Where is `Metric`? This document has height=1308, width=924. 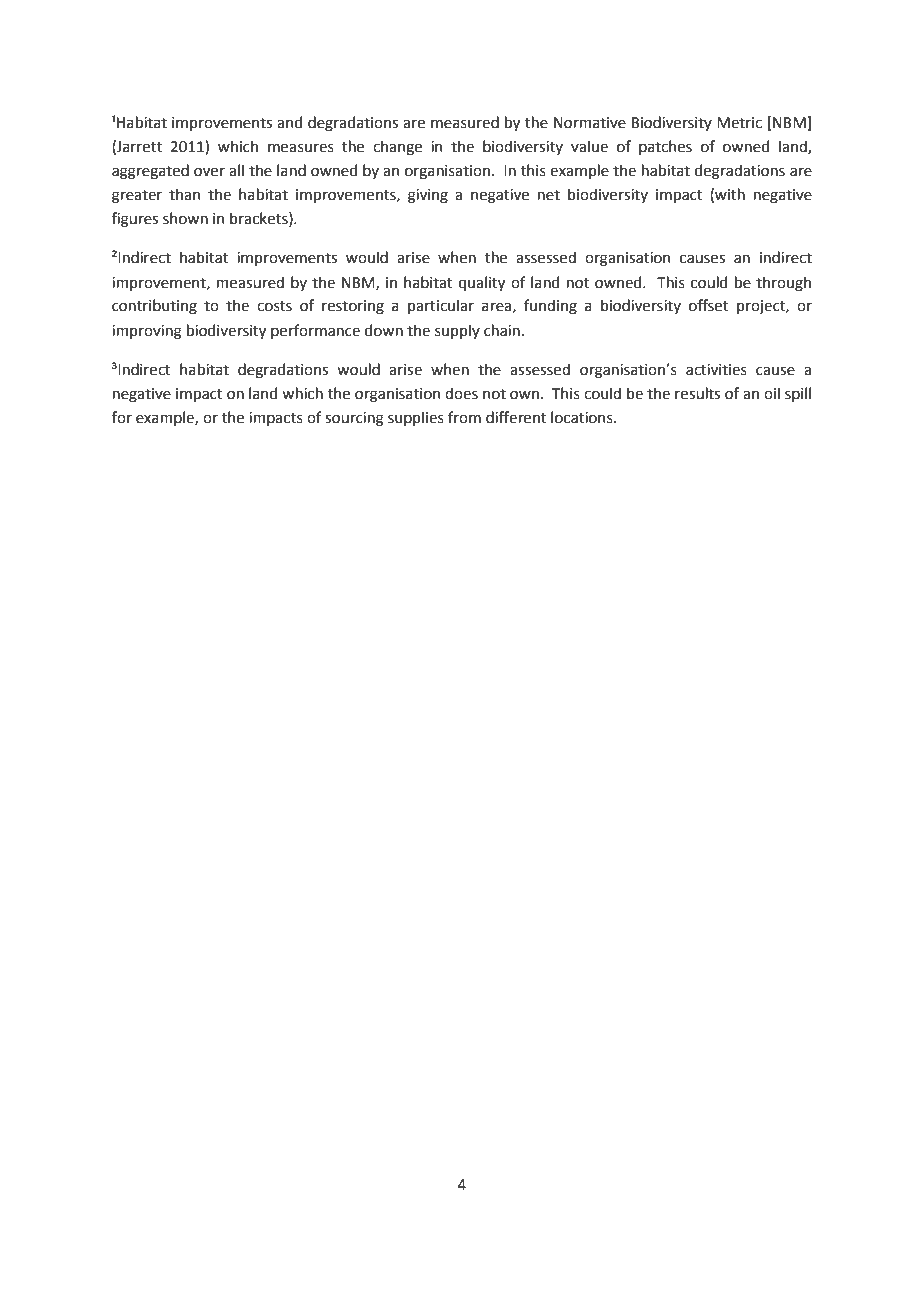 Metric is located at coordinates (739, 123).
